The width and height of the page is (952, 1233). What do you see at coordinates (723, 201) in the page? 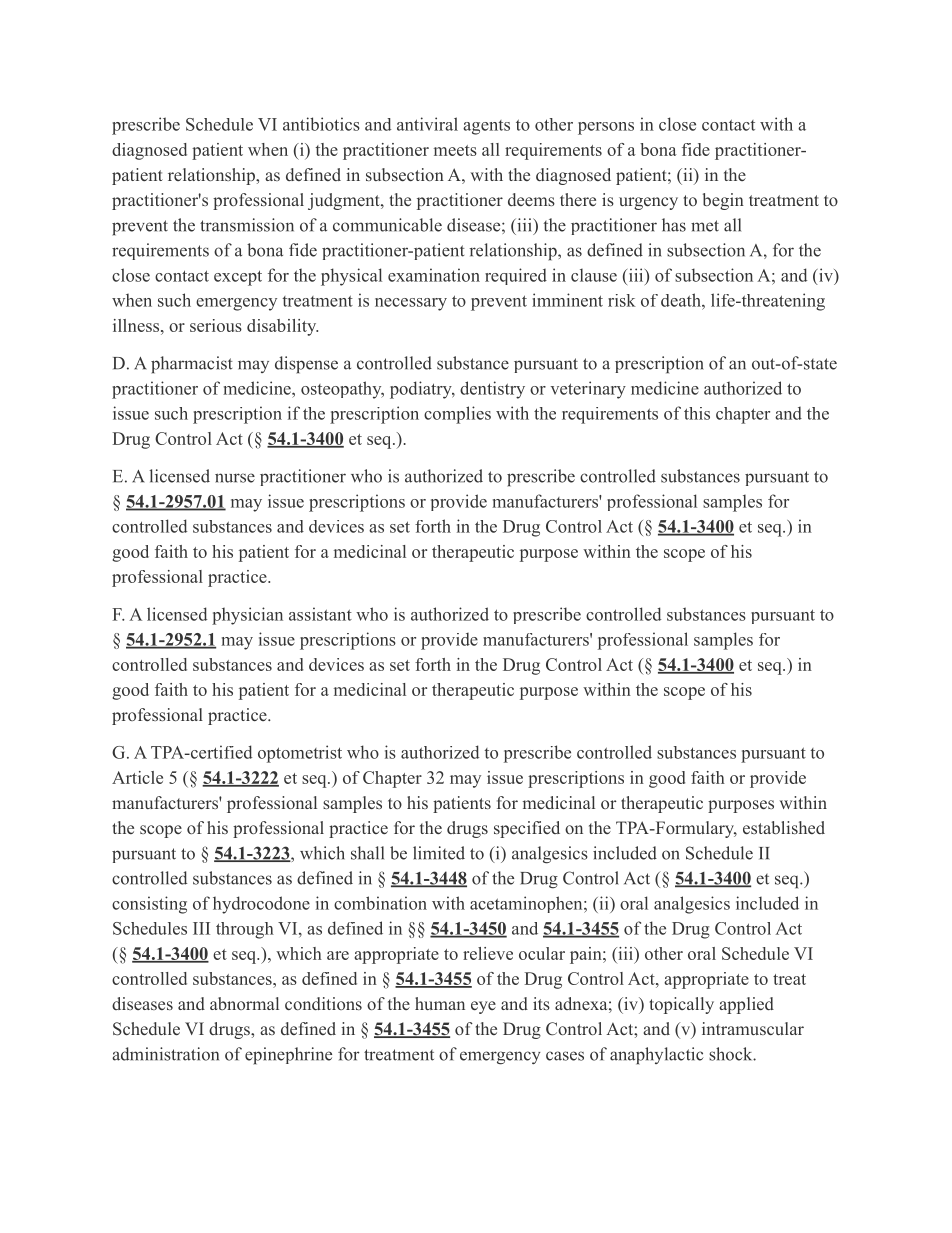
I see `begin` at bounding box center [723, 201].
